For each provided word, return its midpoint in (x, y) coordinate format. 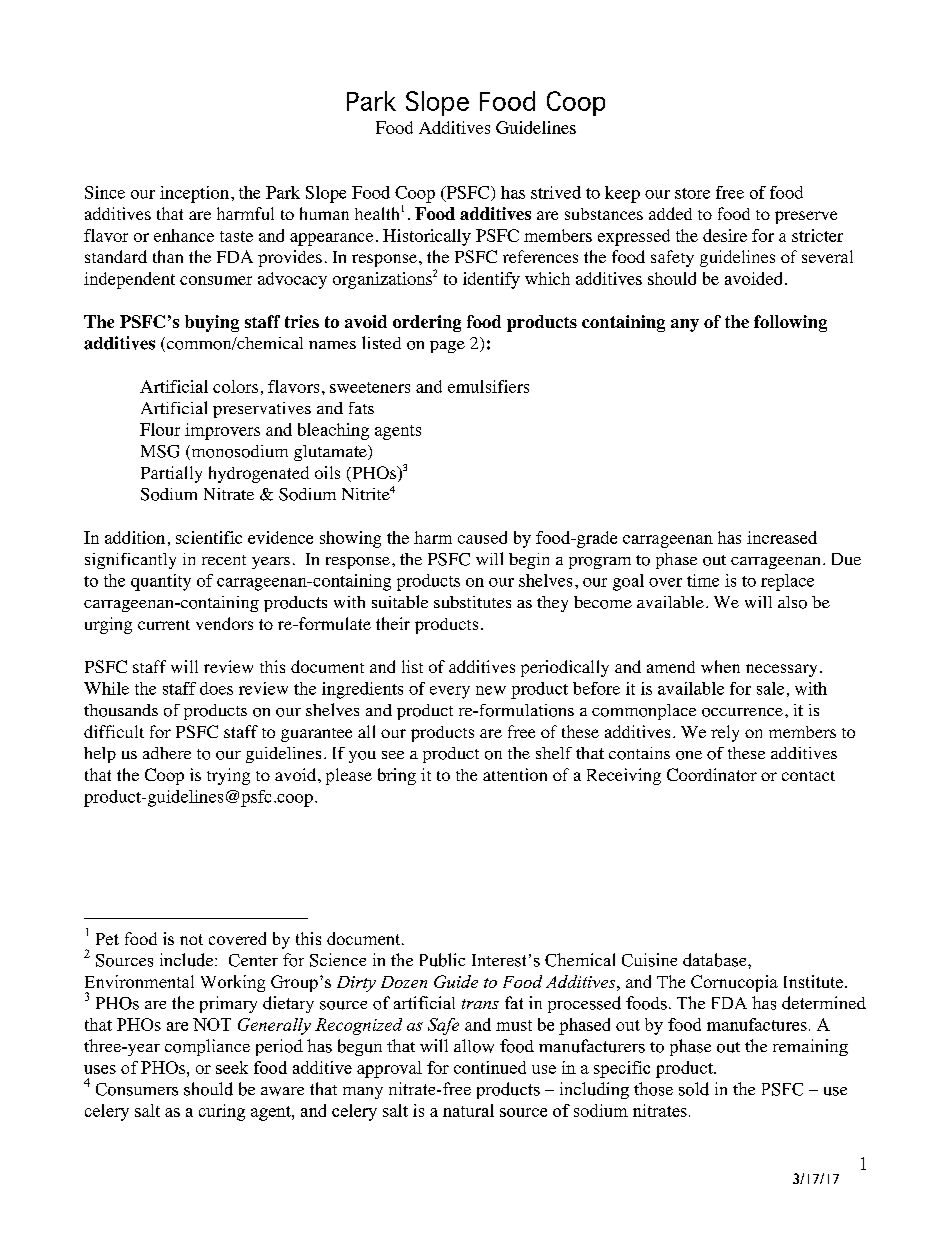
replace (787, 582)
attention (515, 774)
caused (482, 537)
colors (235, 386)
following (790, 323)
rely (725, 733)
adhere (167, 753)
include (188, 960)
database (716, 960)
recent (224, 560)
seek (232, 1067)
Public (442, 960)
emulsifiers (488, 386)
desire (725, 235)
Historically (427, 237)
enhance (184, 235)
